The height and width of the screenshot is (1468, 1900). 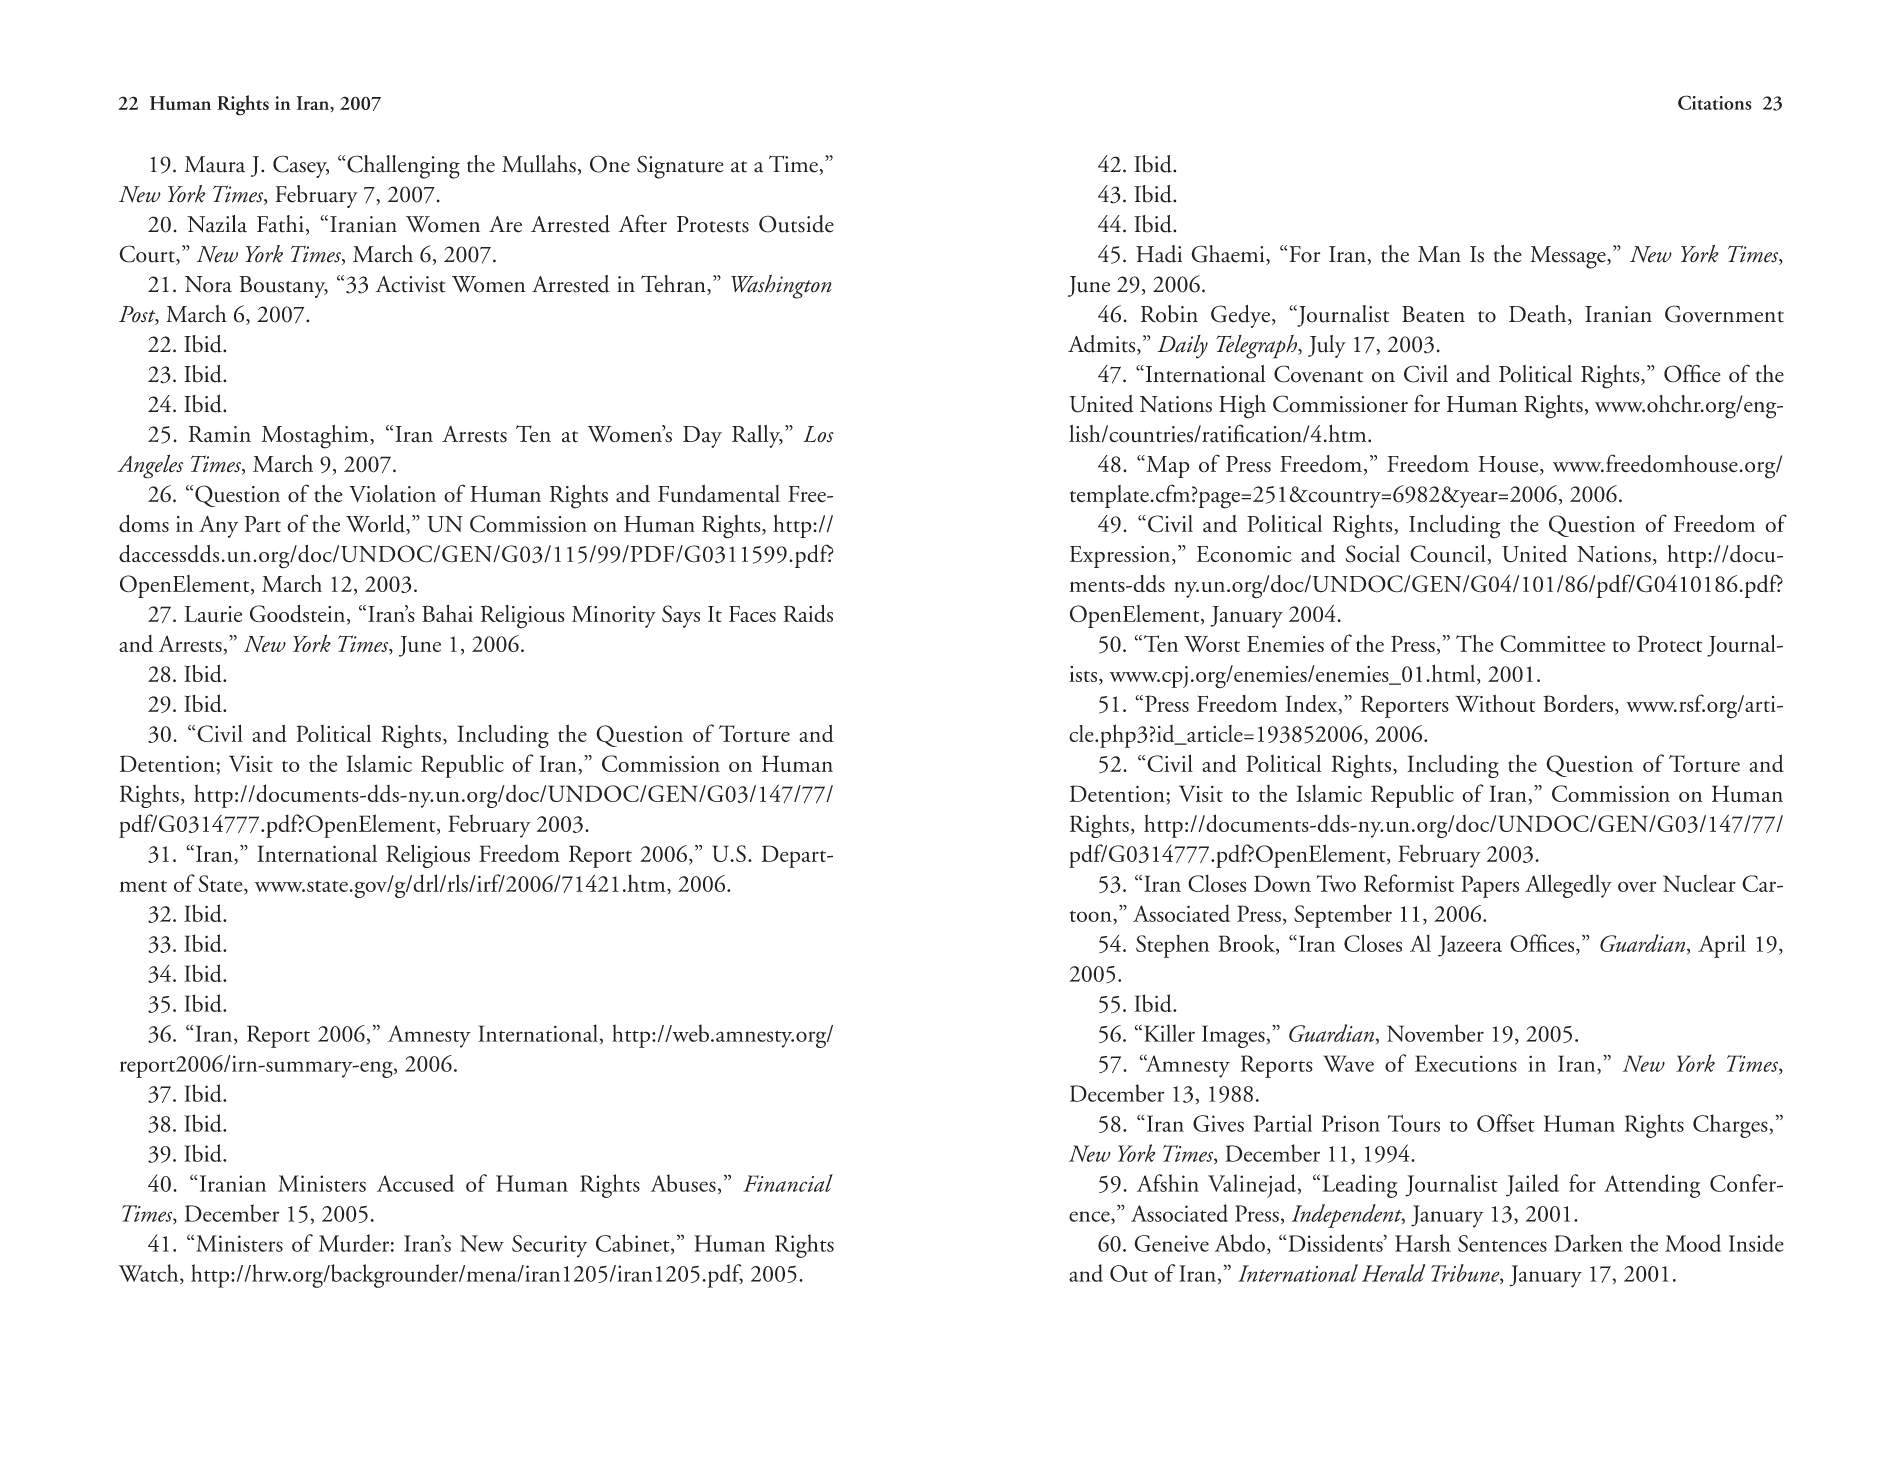 I want to click on Citations, so click(x=1715, y=102).
